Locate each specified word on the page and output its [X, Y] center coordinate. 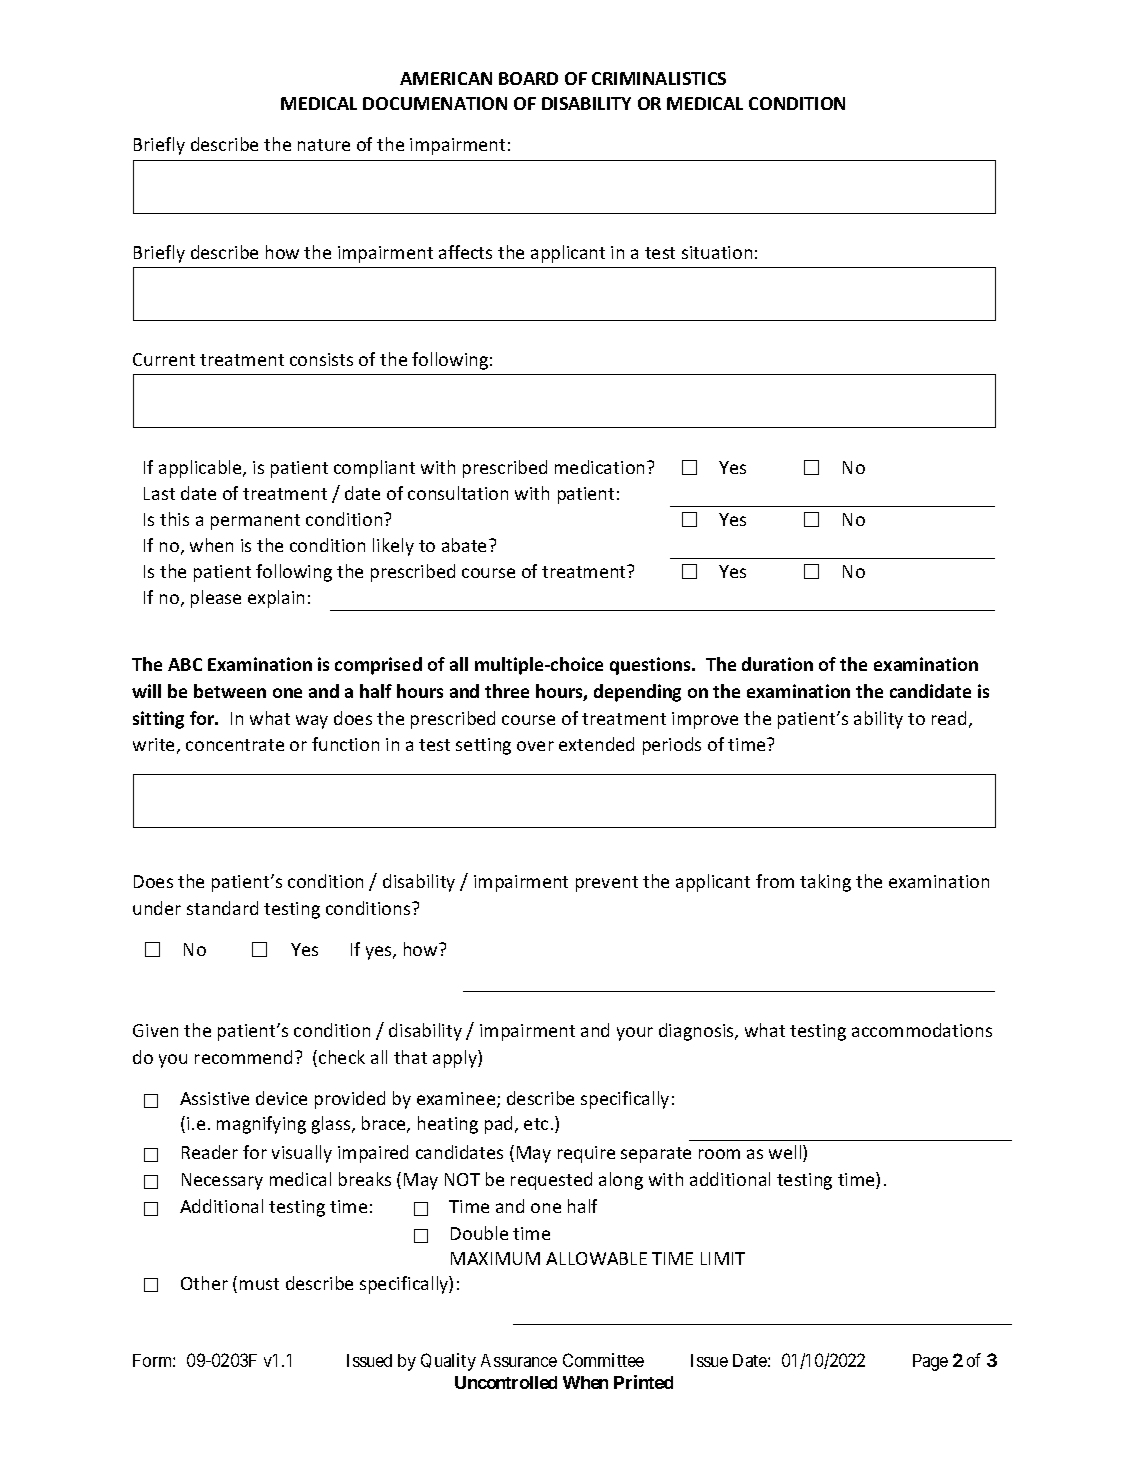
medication [601, 467]
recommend [243, 1057]
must [259, 1284]
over [535, 746]
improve [705, 720]
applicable [201, 469]
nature [324, 145]
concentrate [235, 745]
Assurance [519, 1360]
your [635, 1034]
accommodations [922, 1030]
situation [717, 252]
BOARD [528, 78]
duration [777, 664]
